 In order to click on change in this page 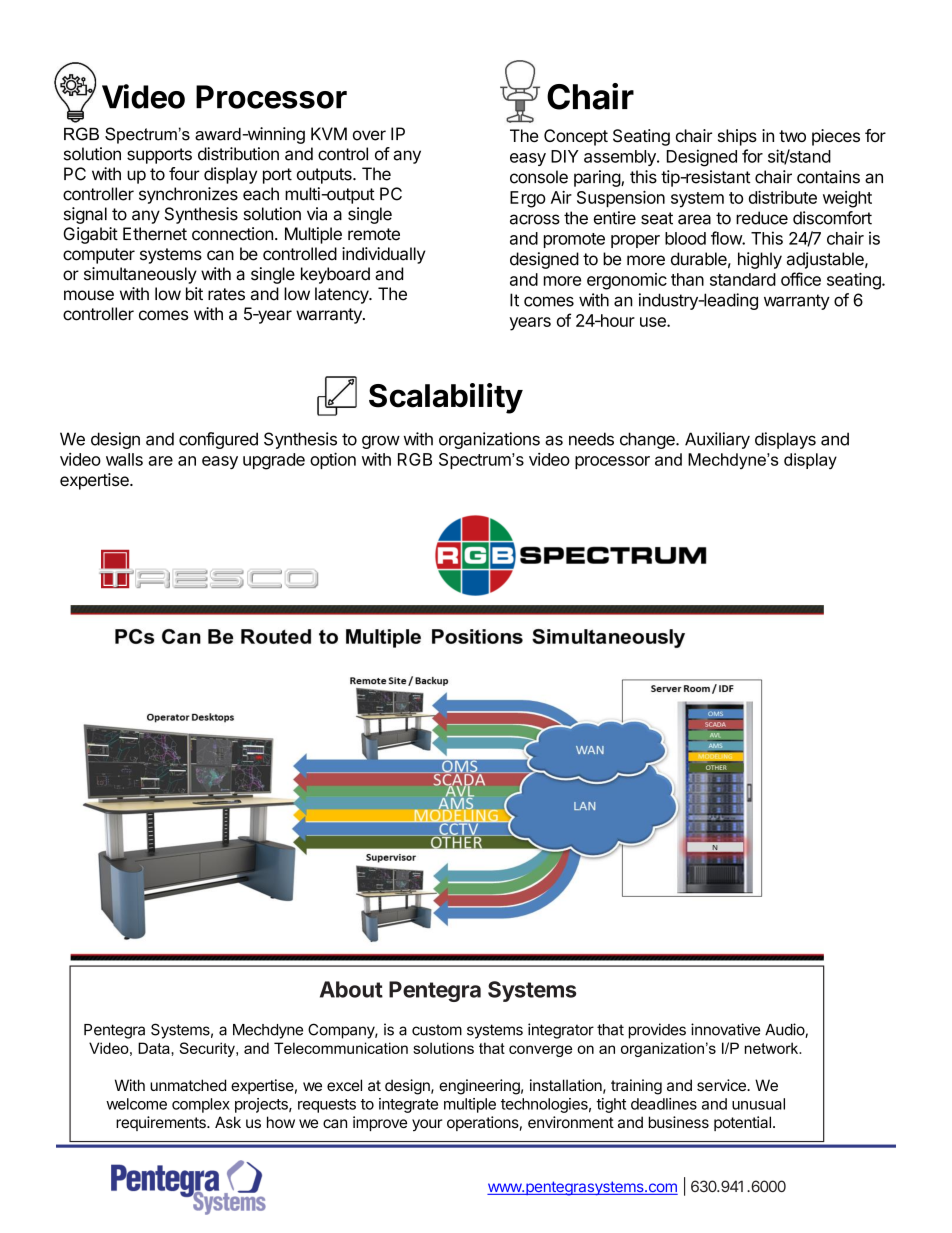, I will do `click(648, 440)`.
